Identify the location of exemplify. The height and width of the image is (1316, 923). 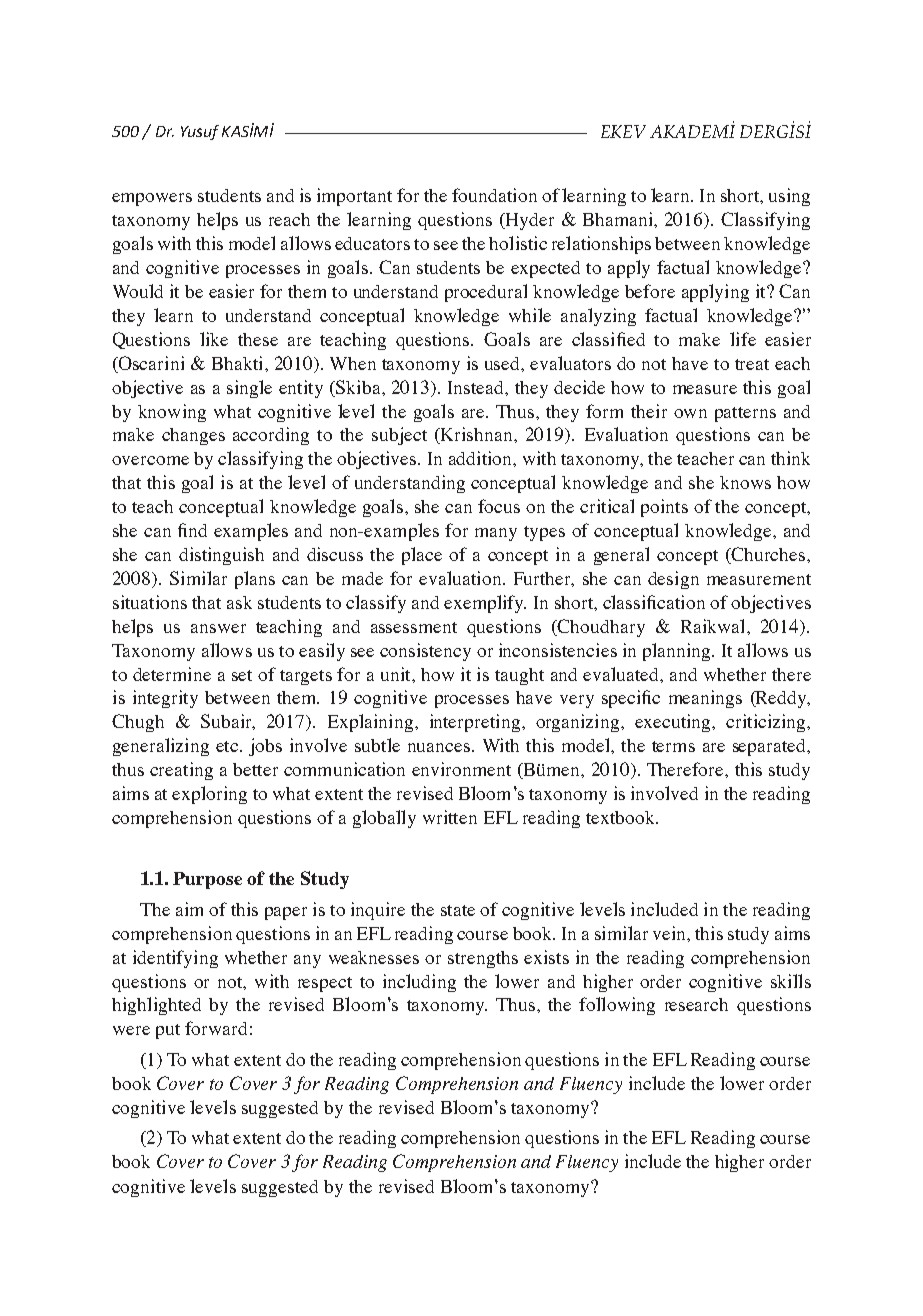
(485, 604).
